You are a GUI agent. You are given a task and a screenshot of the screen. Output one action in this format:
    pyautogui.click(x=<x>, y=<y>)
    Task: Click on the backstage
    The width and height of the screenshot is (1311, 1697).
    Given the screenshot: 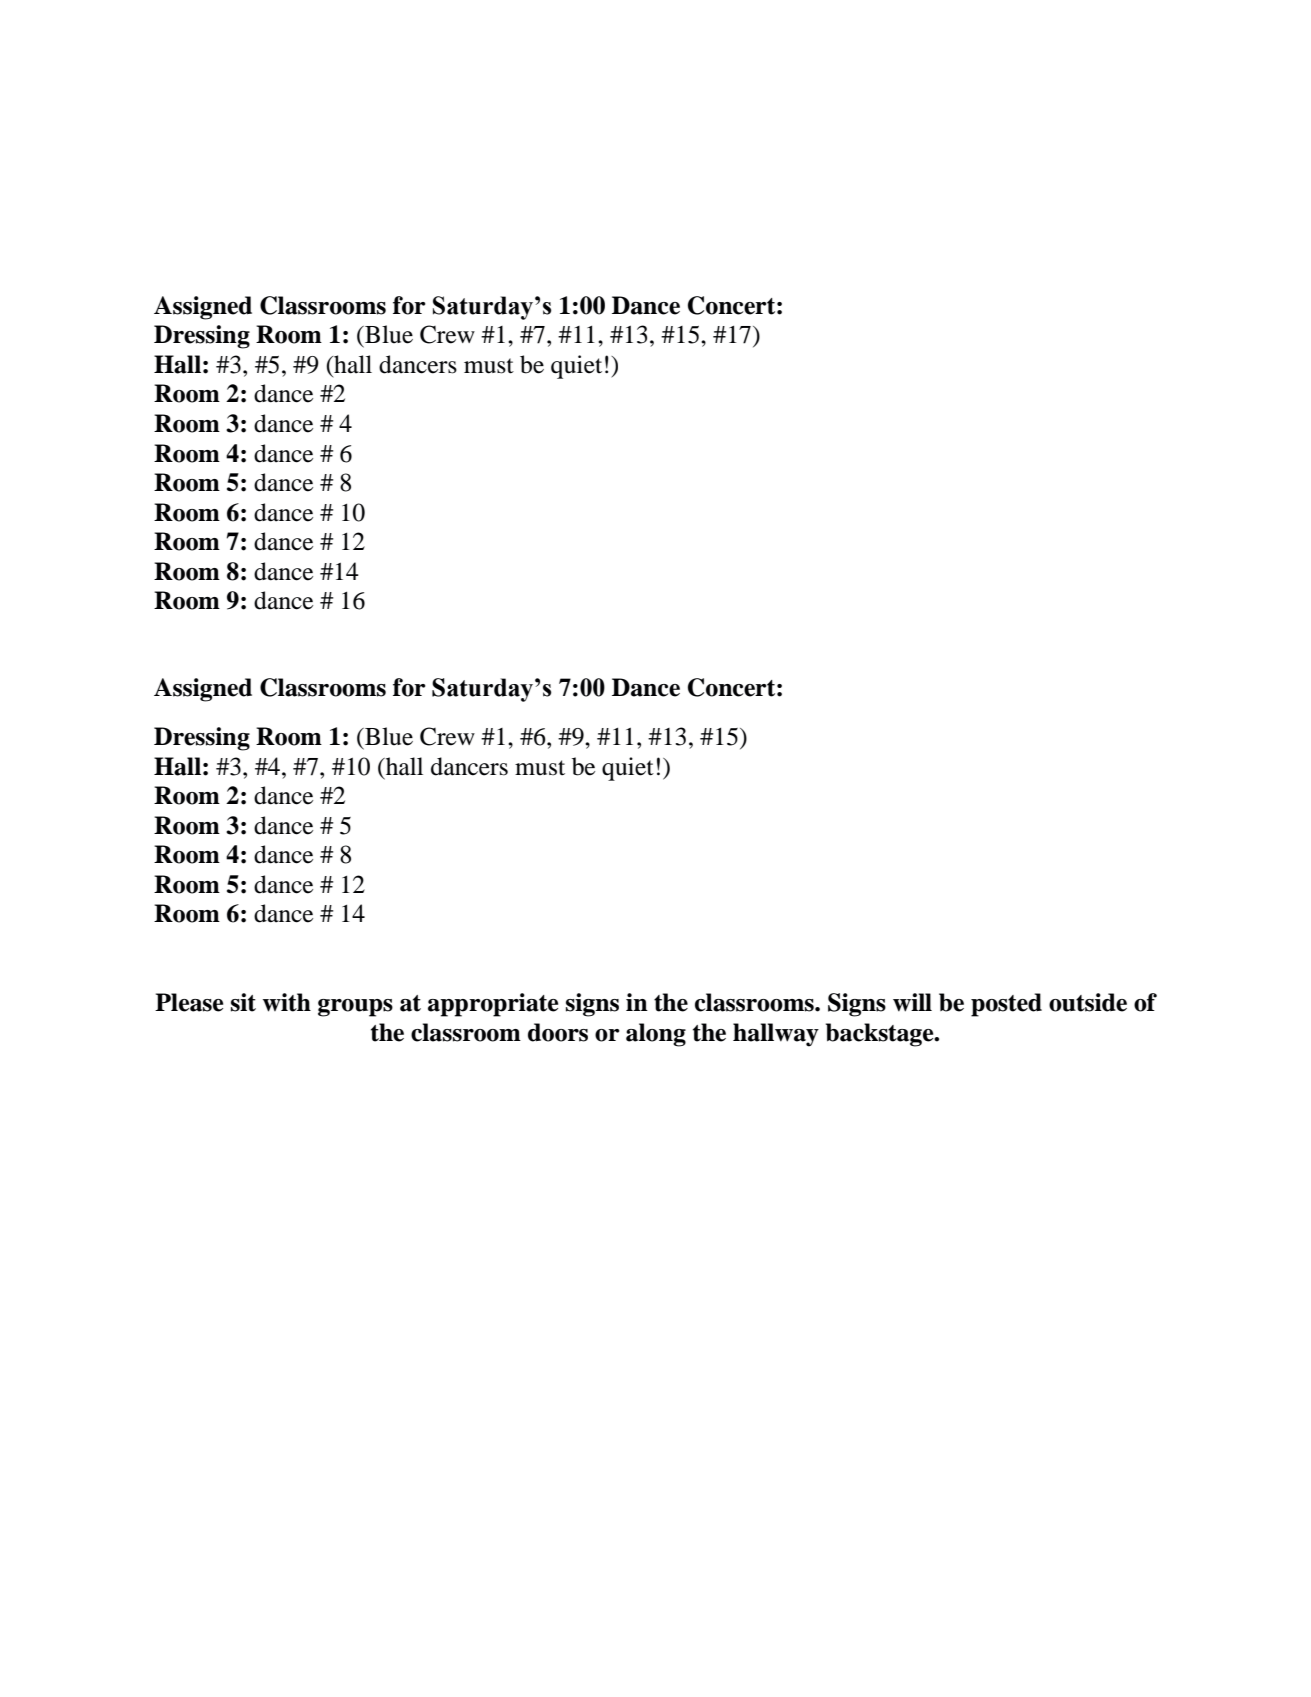 What is the action you would take?
    pyautogui.click(x=881, y=1035)
